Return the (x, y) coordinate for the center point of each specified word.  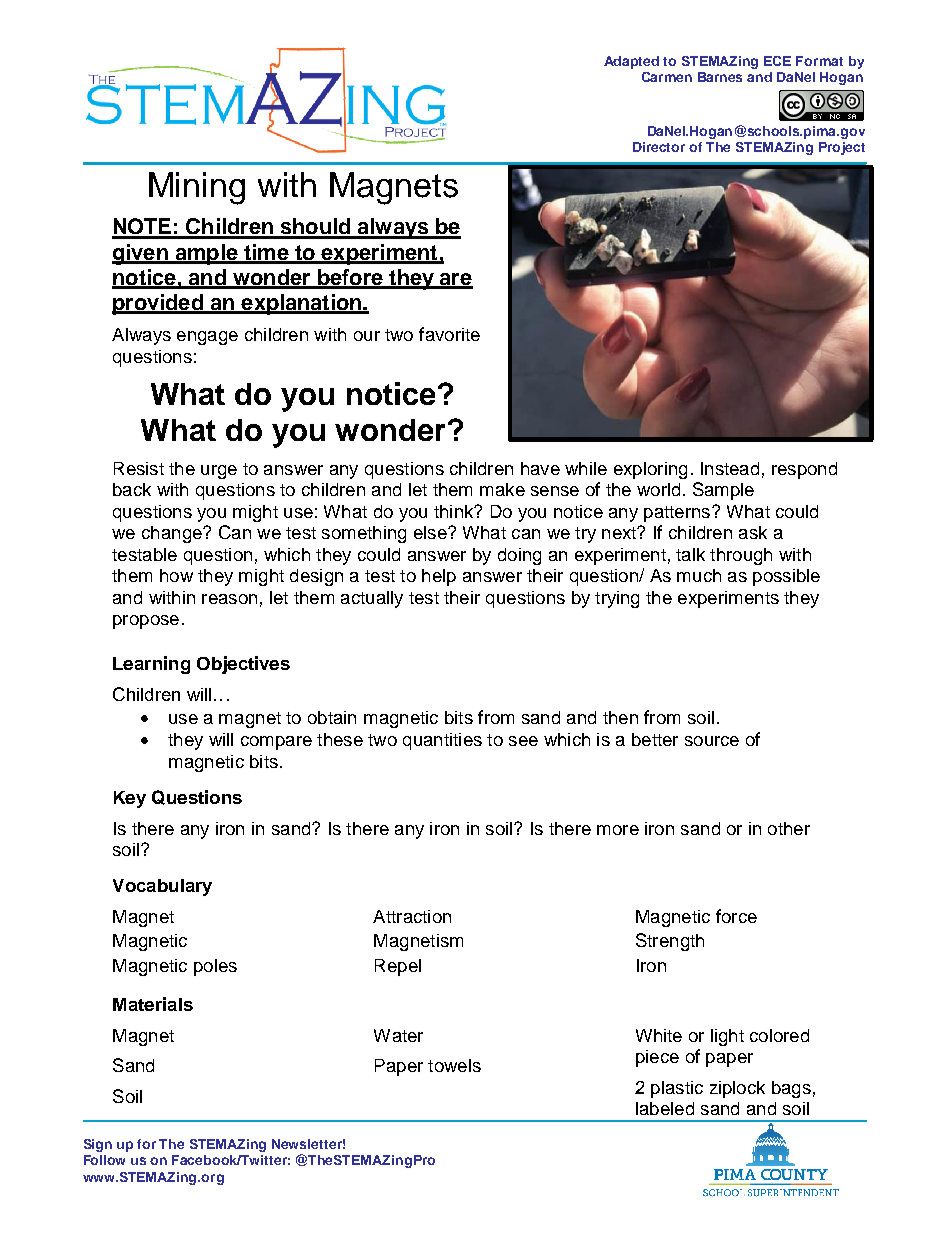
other (789, 828)
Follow (104, 1160)
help (439, 577)
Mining (197, 188)
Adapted (631, 62)
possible (786, 577)
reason (229, 599)
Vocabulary (162, 887)
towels (454, 1065)
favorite (449, 334)
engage (207, 338)
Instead (730, 468)
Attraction (412, 916)
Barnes (720, 77)
